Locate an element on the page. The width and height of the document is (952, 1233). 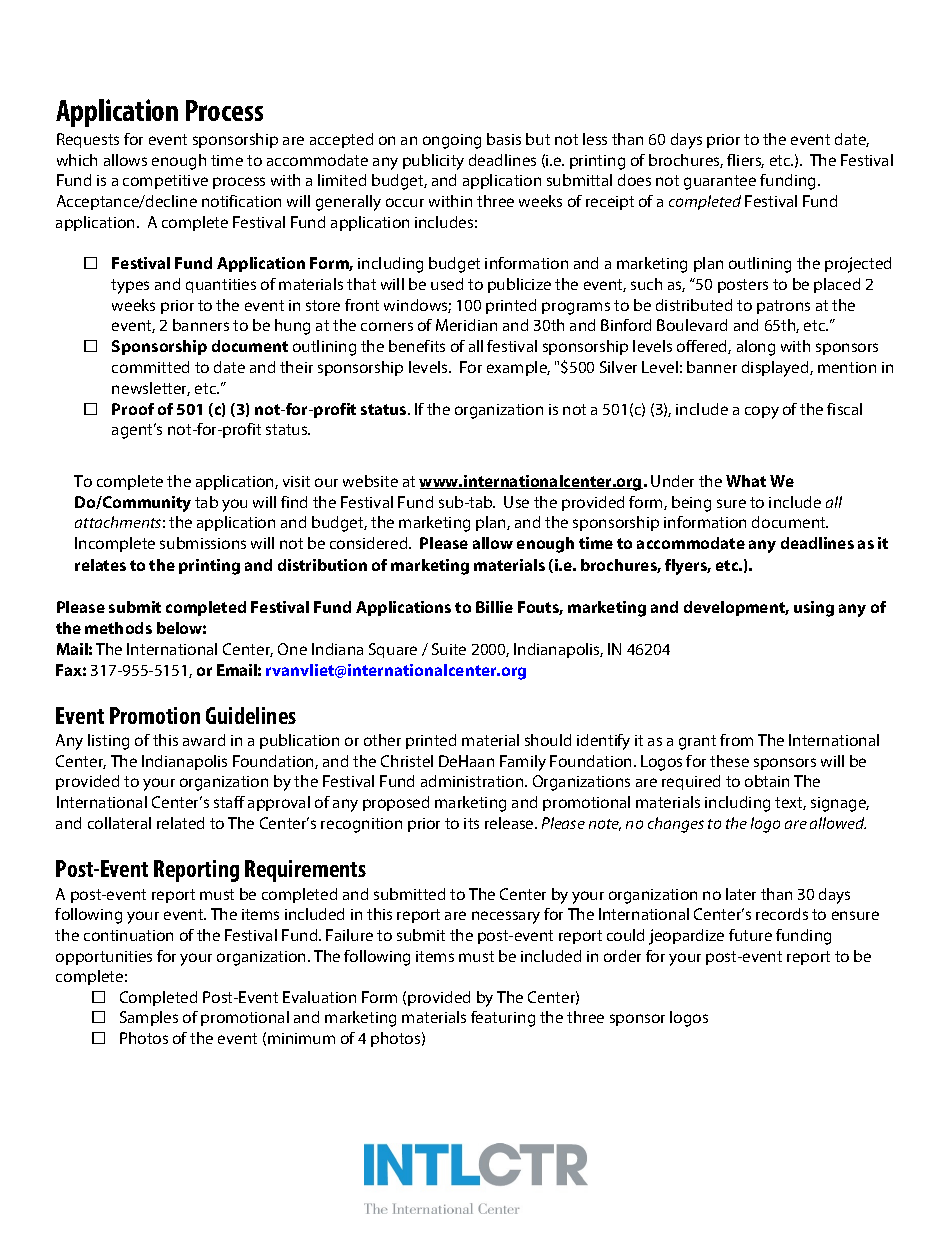
committed is located at coordinates (150, 367).
